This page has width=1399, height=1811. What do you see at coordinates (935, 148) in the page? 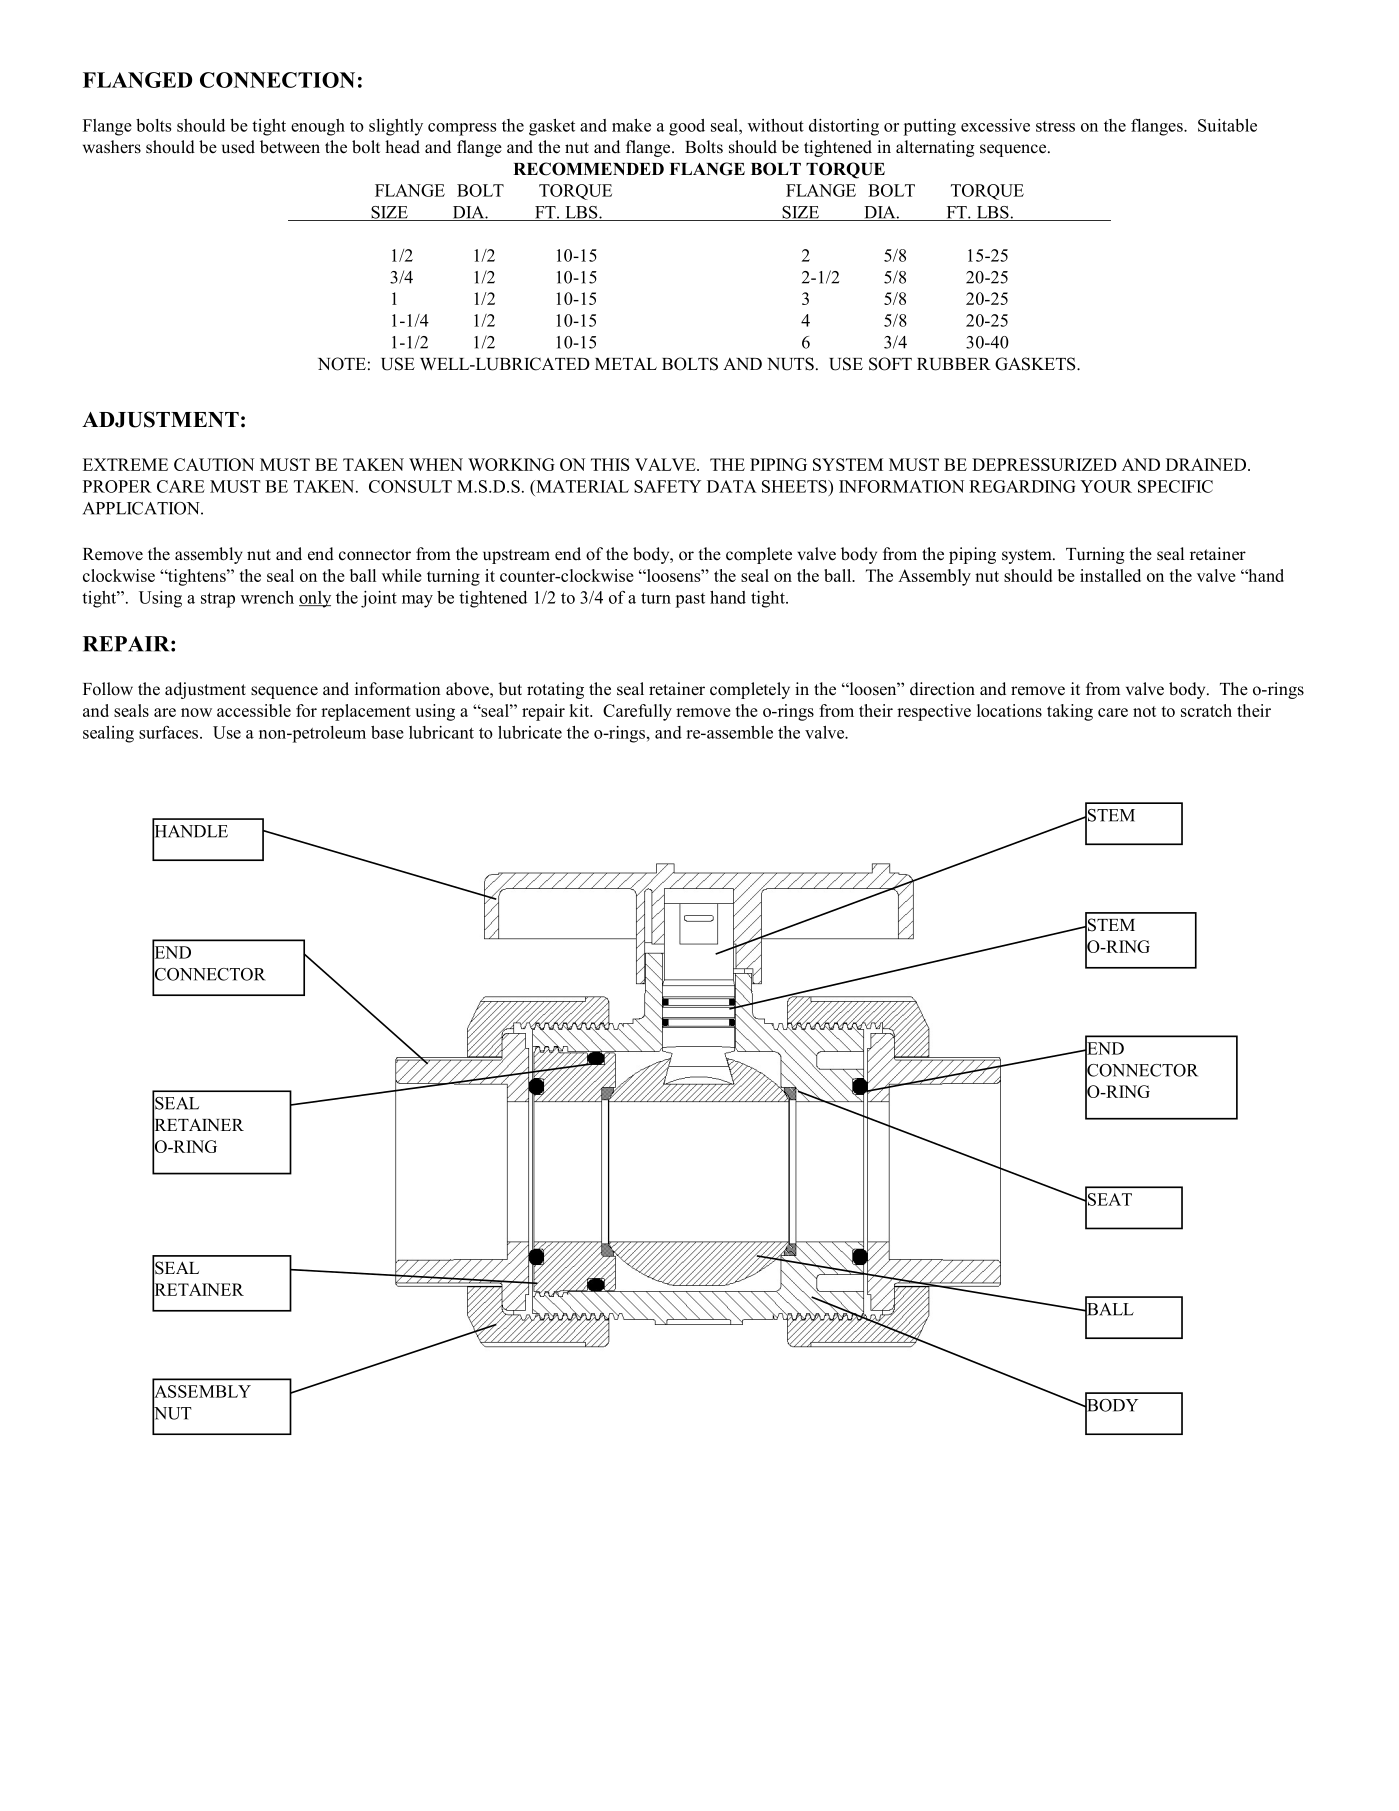
I see `alternating` at bounding box center [935, 148].
